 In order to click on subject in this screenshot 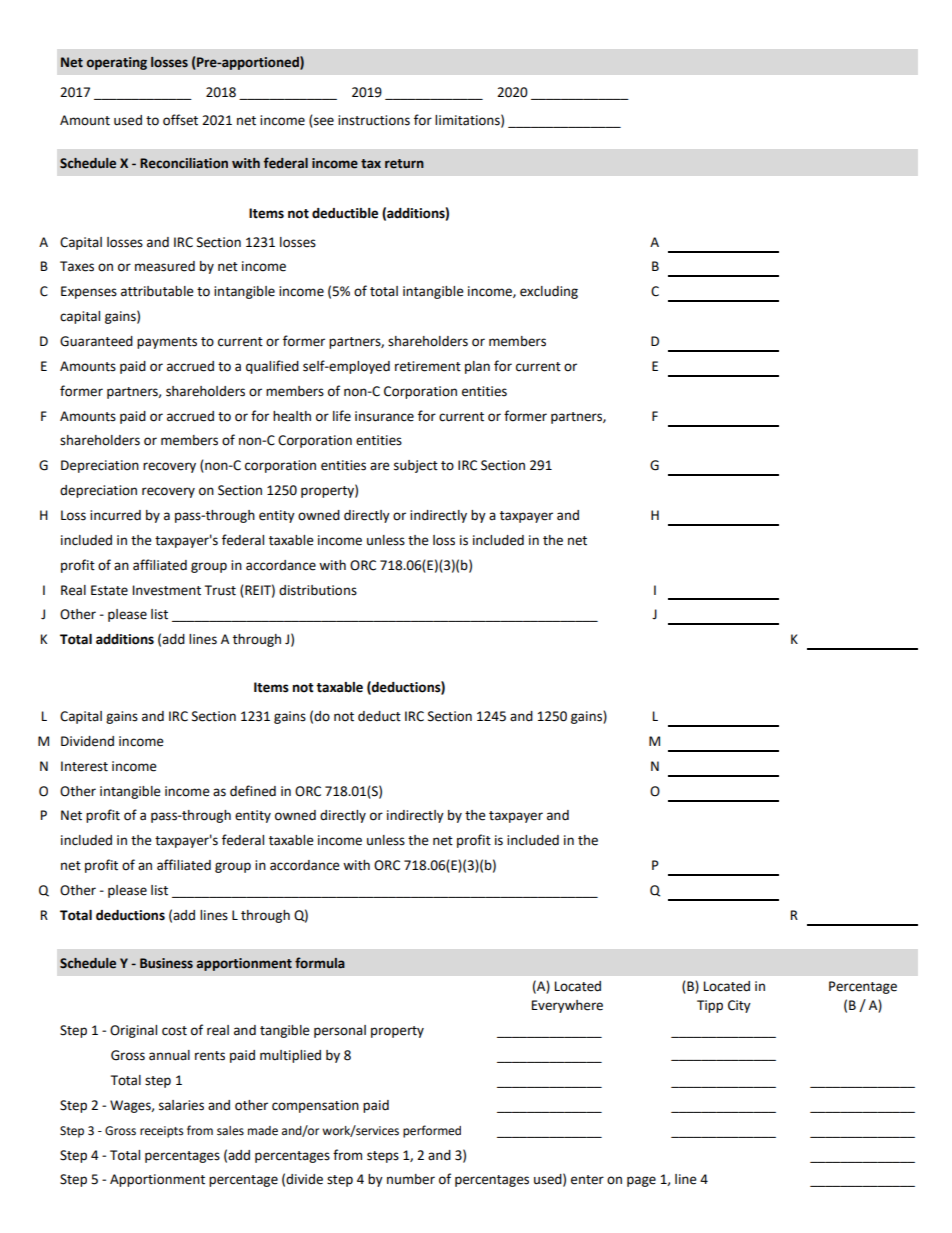, I will do `click(416, 466)`.
